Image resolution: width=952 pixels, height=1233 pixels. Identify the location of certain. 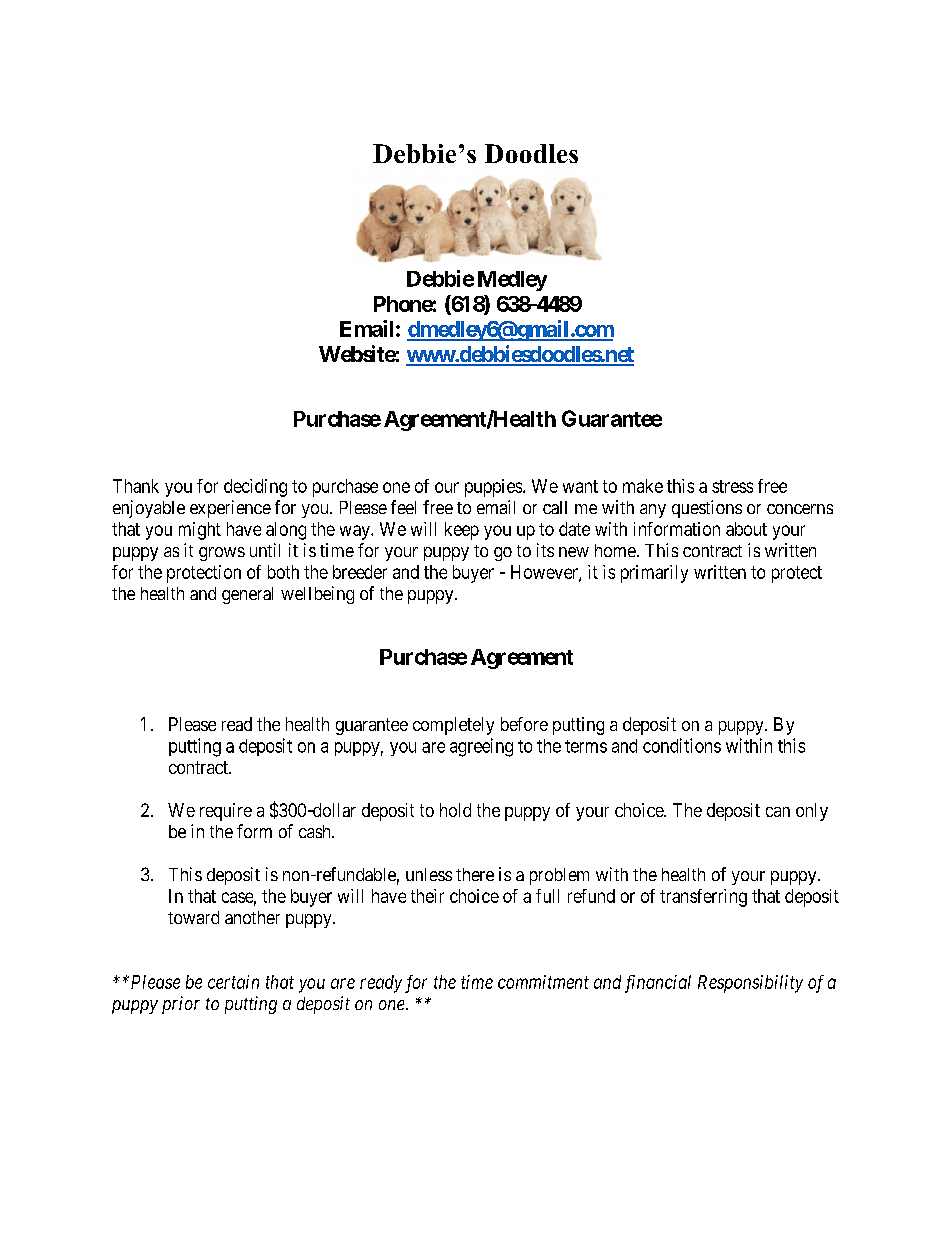
(233, 982).
